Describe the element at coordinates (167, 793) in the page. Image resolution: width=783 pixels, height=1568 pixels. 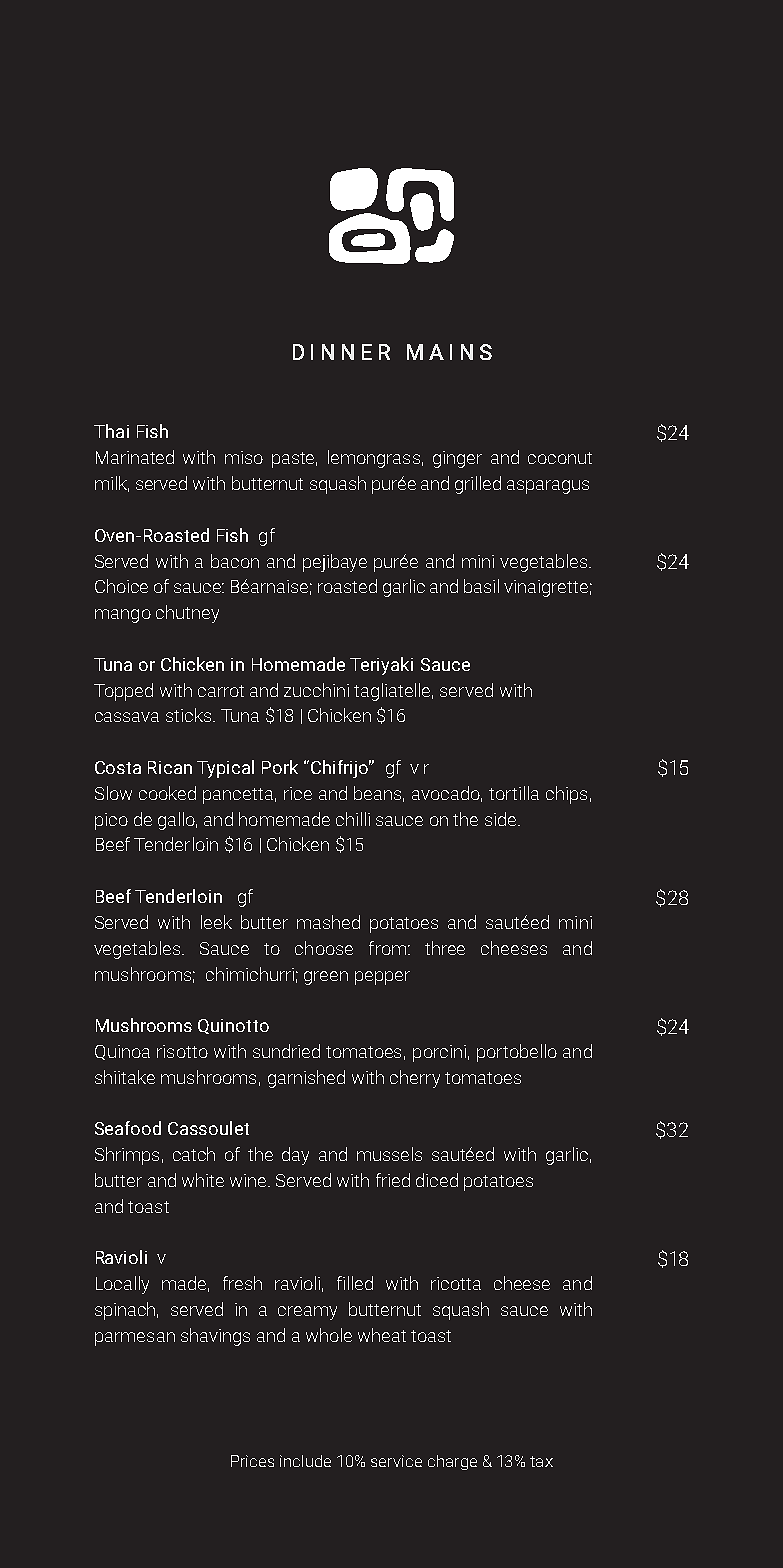
I see `cooked` at that location.
